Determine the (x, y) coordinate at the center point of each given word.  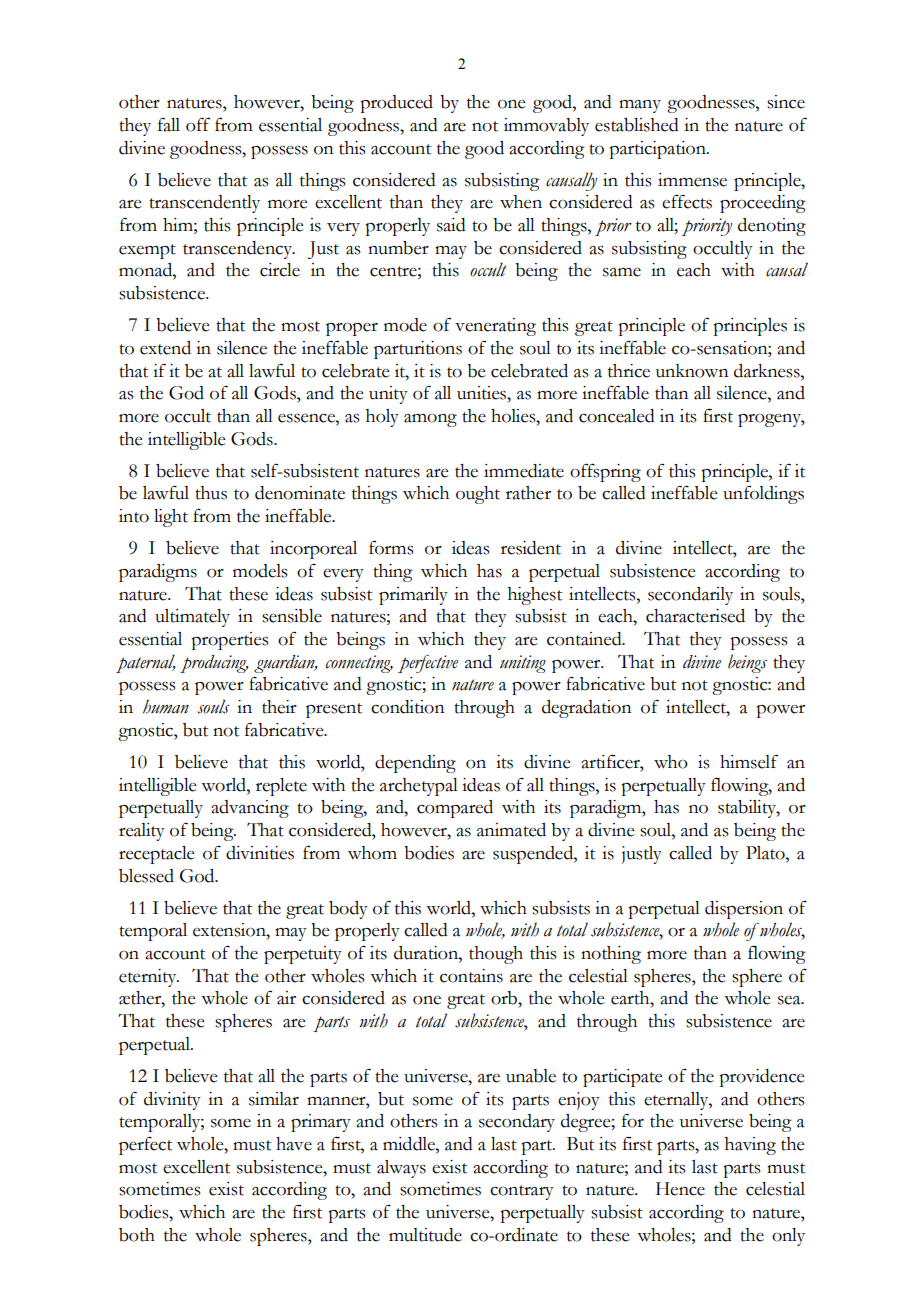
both (137, 1235)
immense (692, 180)
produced (396, 104)
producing (214, 664)
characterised (695, 616)
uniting (523, 664)
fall (169, 125)
